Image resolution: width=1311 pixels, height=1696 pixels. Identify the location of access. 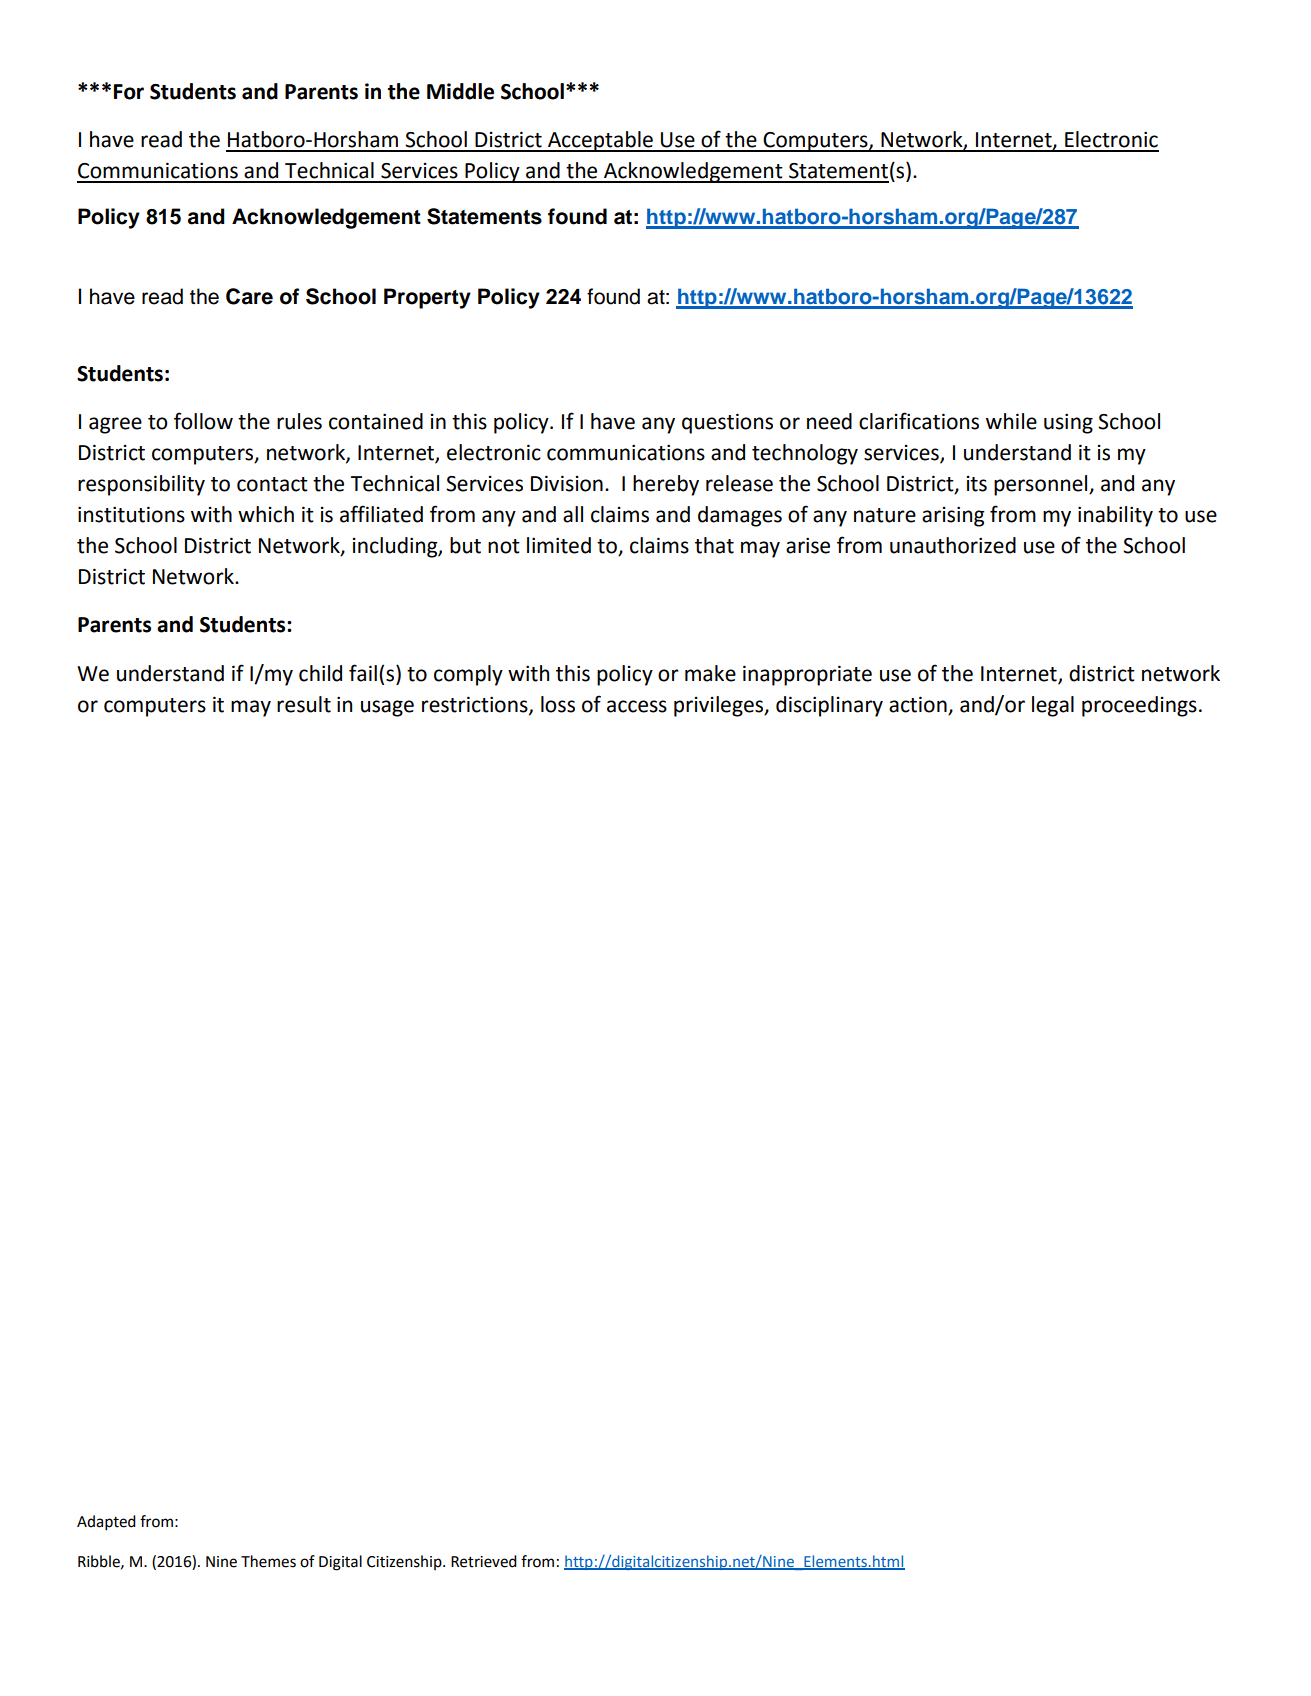
(637, 706).
